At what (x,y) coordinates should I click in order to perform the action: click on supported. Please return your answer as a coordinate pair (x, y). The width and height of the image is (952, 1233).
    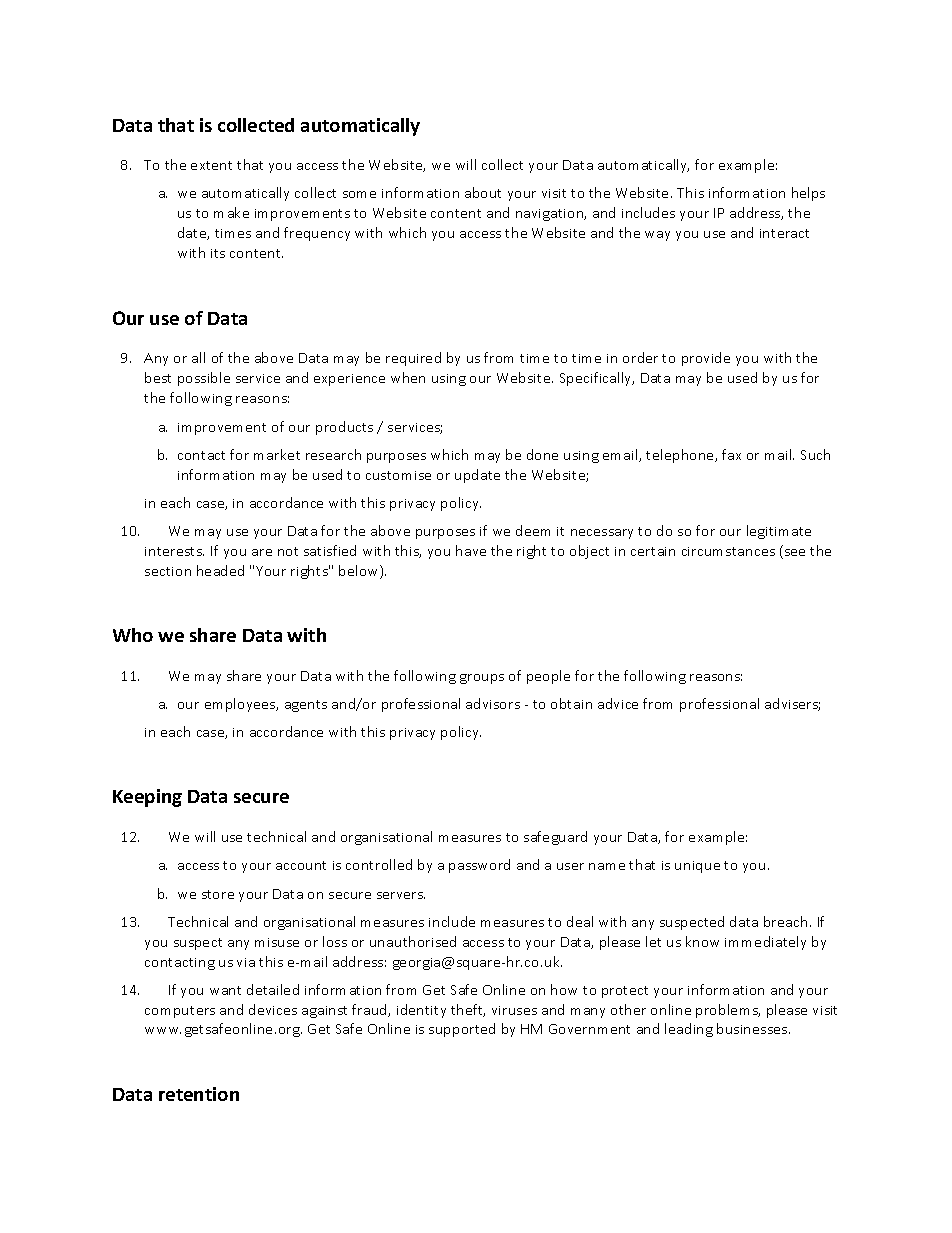
    Looking at the image, I should click on (462, 1030).
